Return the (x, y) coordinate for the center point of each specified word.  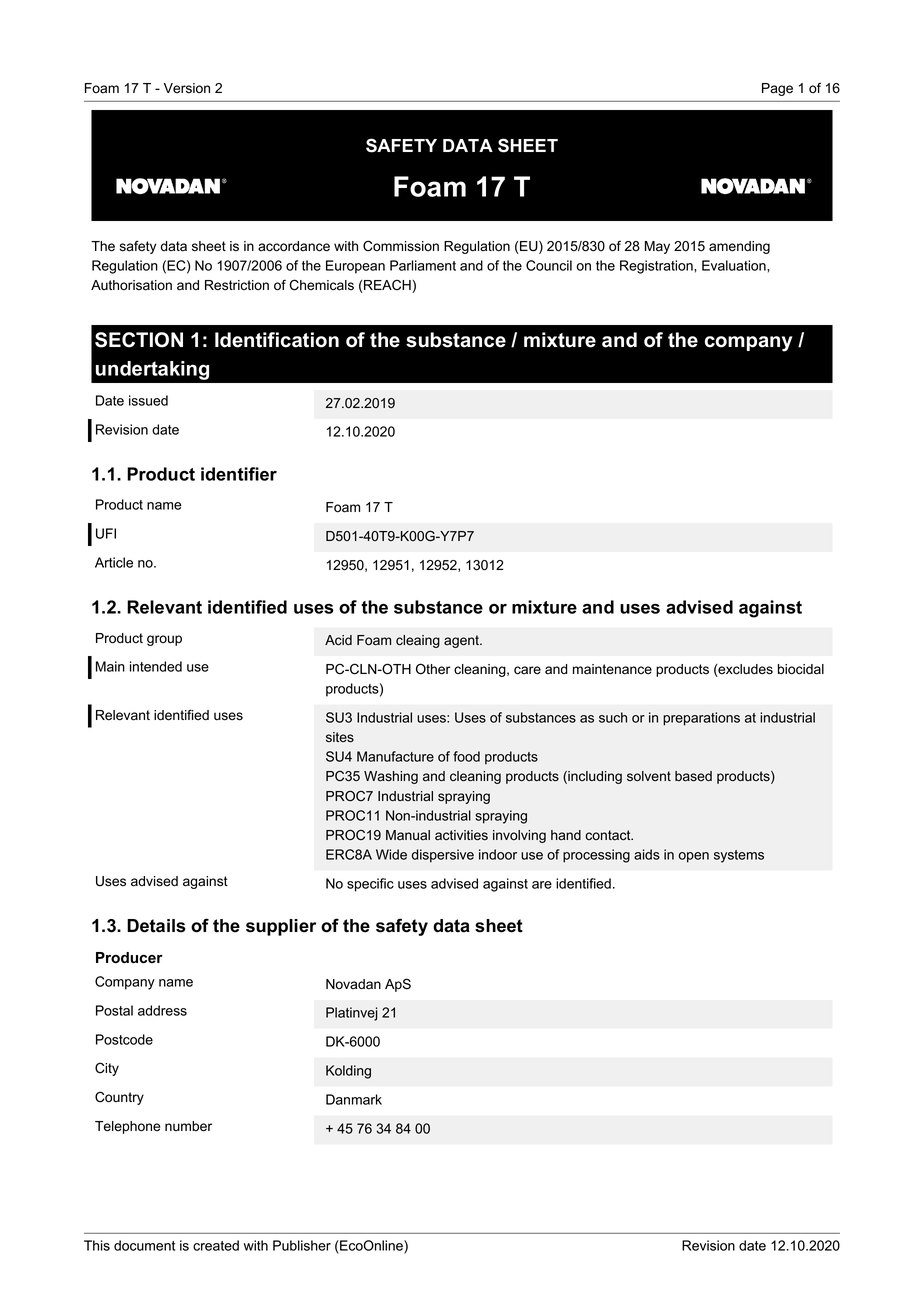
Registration (657, 267)
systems (739, 856)
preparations (701, 719)
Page (777, 89)
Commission (401, 246)
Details (156, 926)
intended (156, 666)
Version (187, 88)
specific (370, 885)
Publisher (302, 1245)
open (694, 857)
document (144, 1245)
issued (148, 400)
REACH (387, 285)
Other (433, 669)
